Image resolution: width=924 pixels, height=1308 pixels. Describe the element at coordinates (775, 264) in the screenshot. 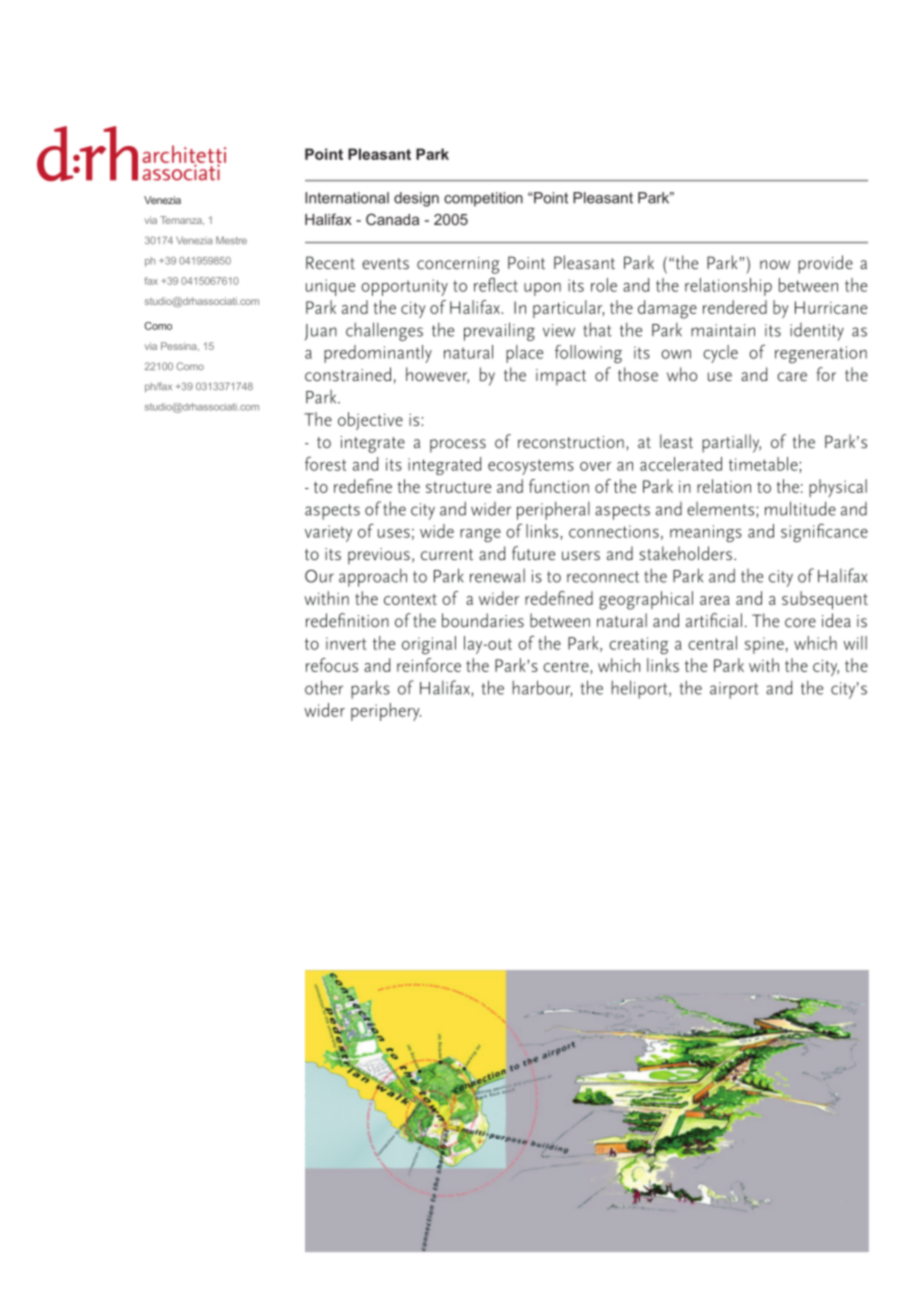

I see `now` at that location.
